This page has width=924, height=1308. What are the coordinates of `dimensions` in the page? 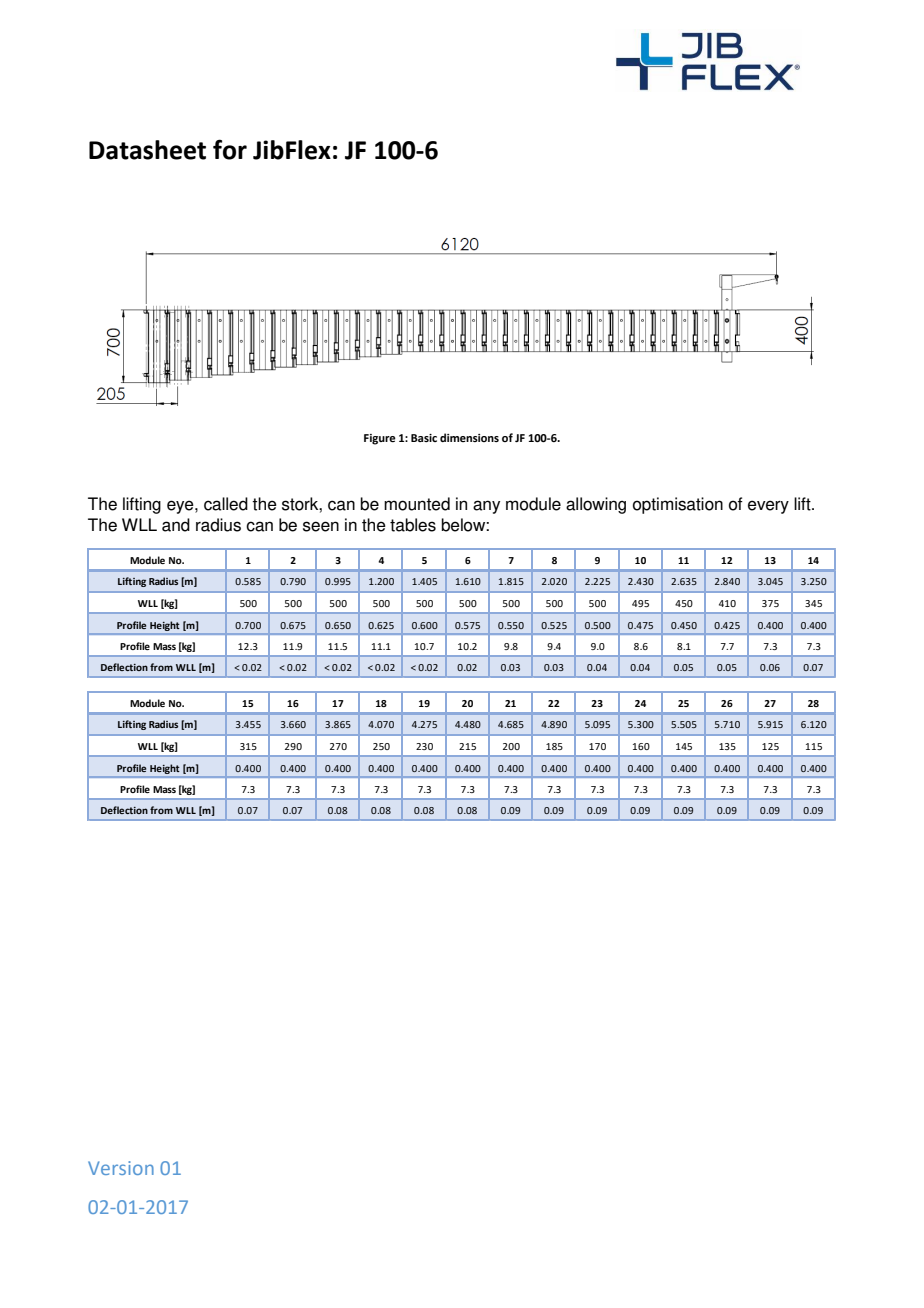 It's located at (469, 437).
